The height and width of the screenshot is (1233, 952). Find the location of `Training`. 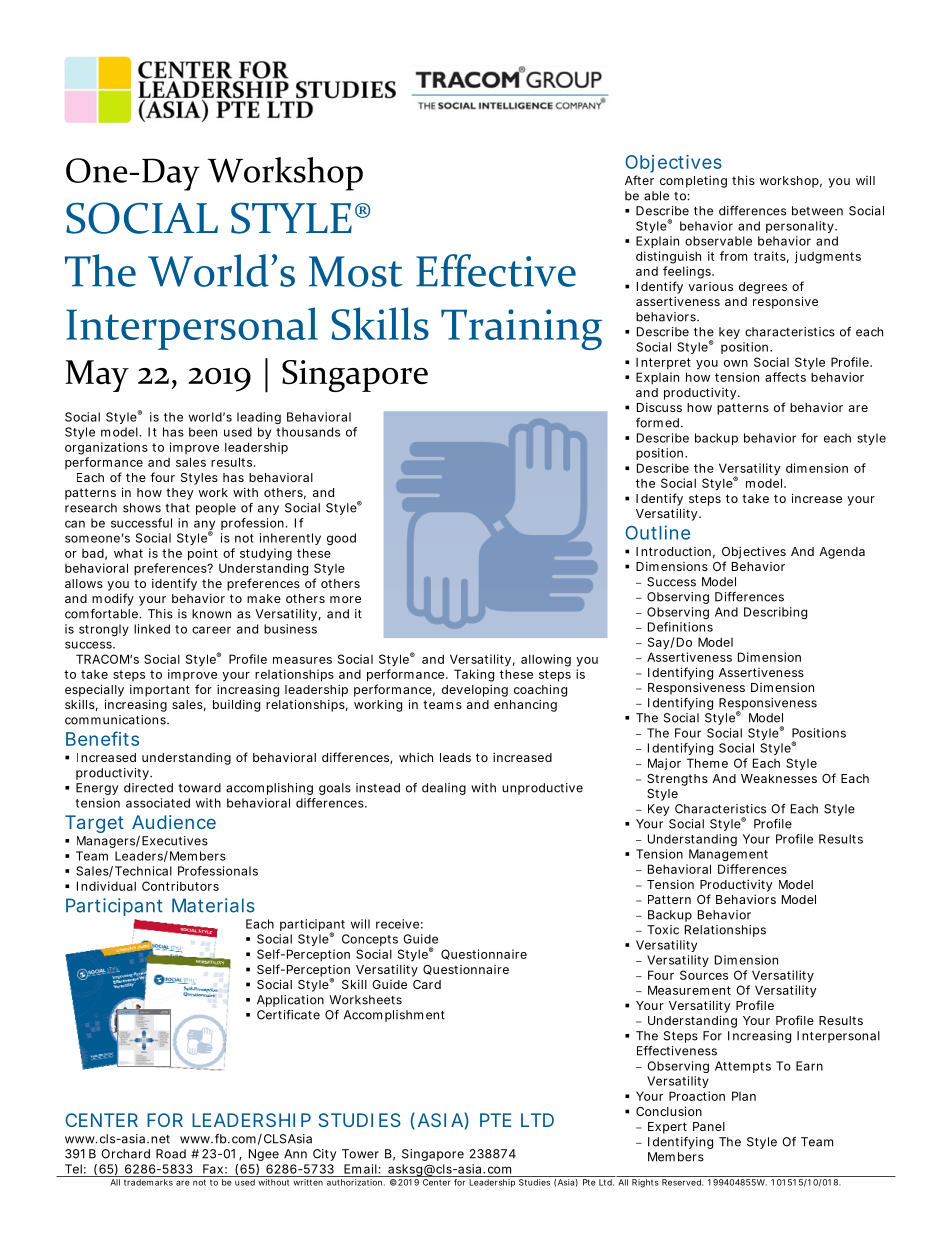

Training is located at coordinates (521, 329).
